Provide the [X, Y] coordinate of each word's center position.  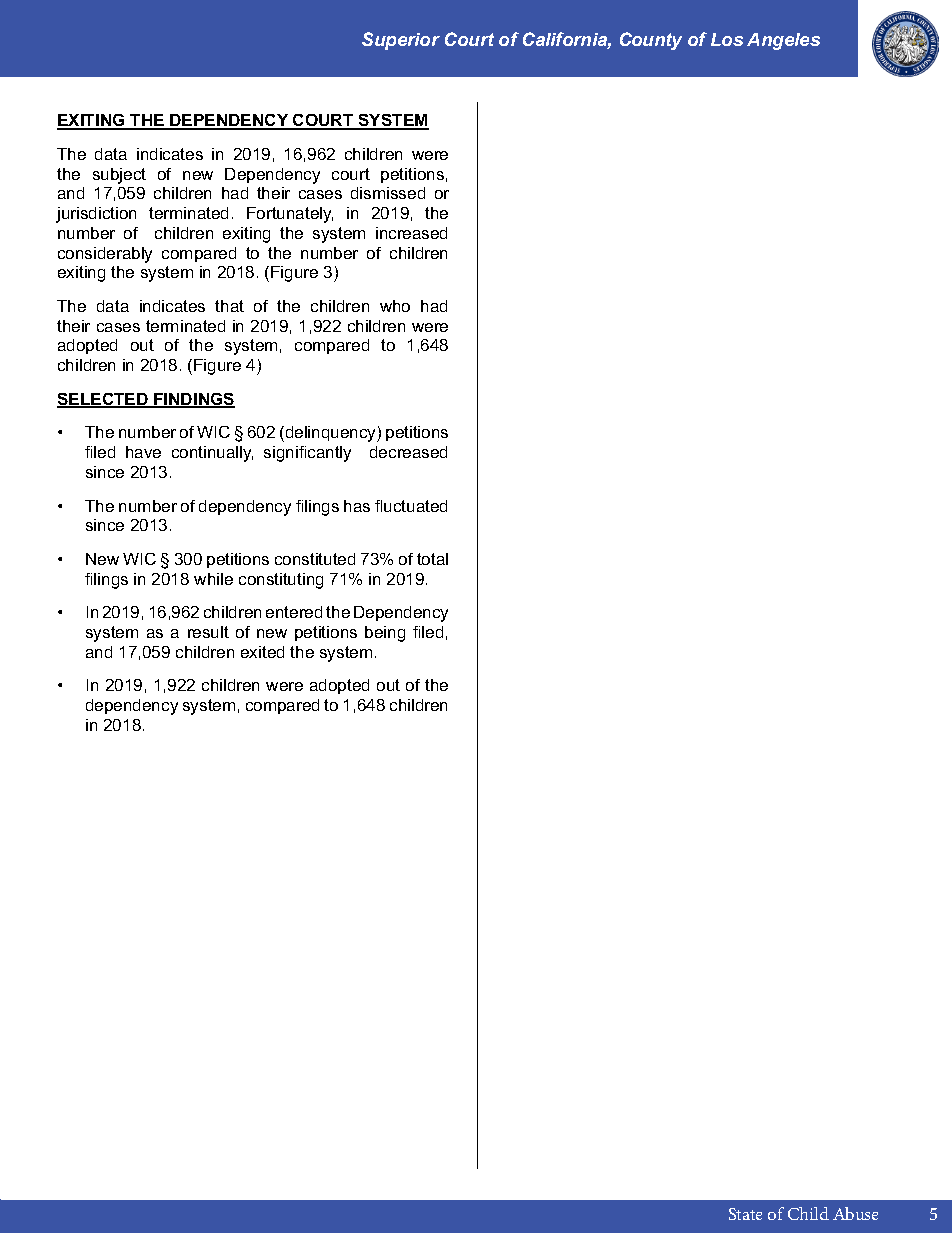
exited [262, 652]
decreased [408, 452]
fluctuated [411, 506]
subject [119, 176]
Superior [401, 41]
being [385, 634]
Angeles [783, 41]
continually [212, 454]
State [745, 1214]
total [432, 559]
